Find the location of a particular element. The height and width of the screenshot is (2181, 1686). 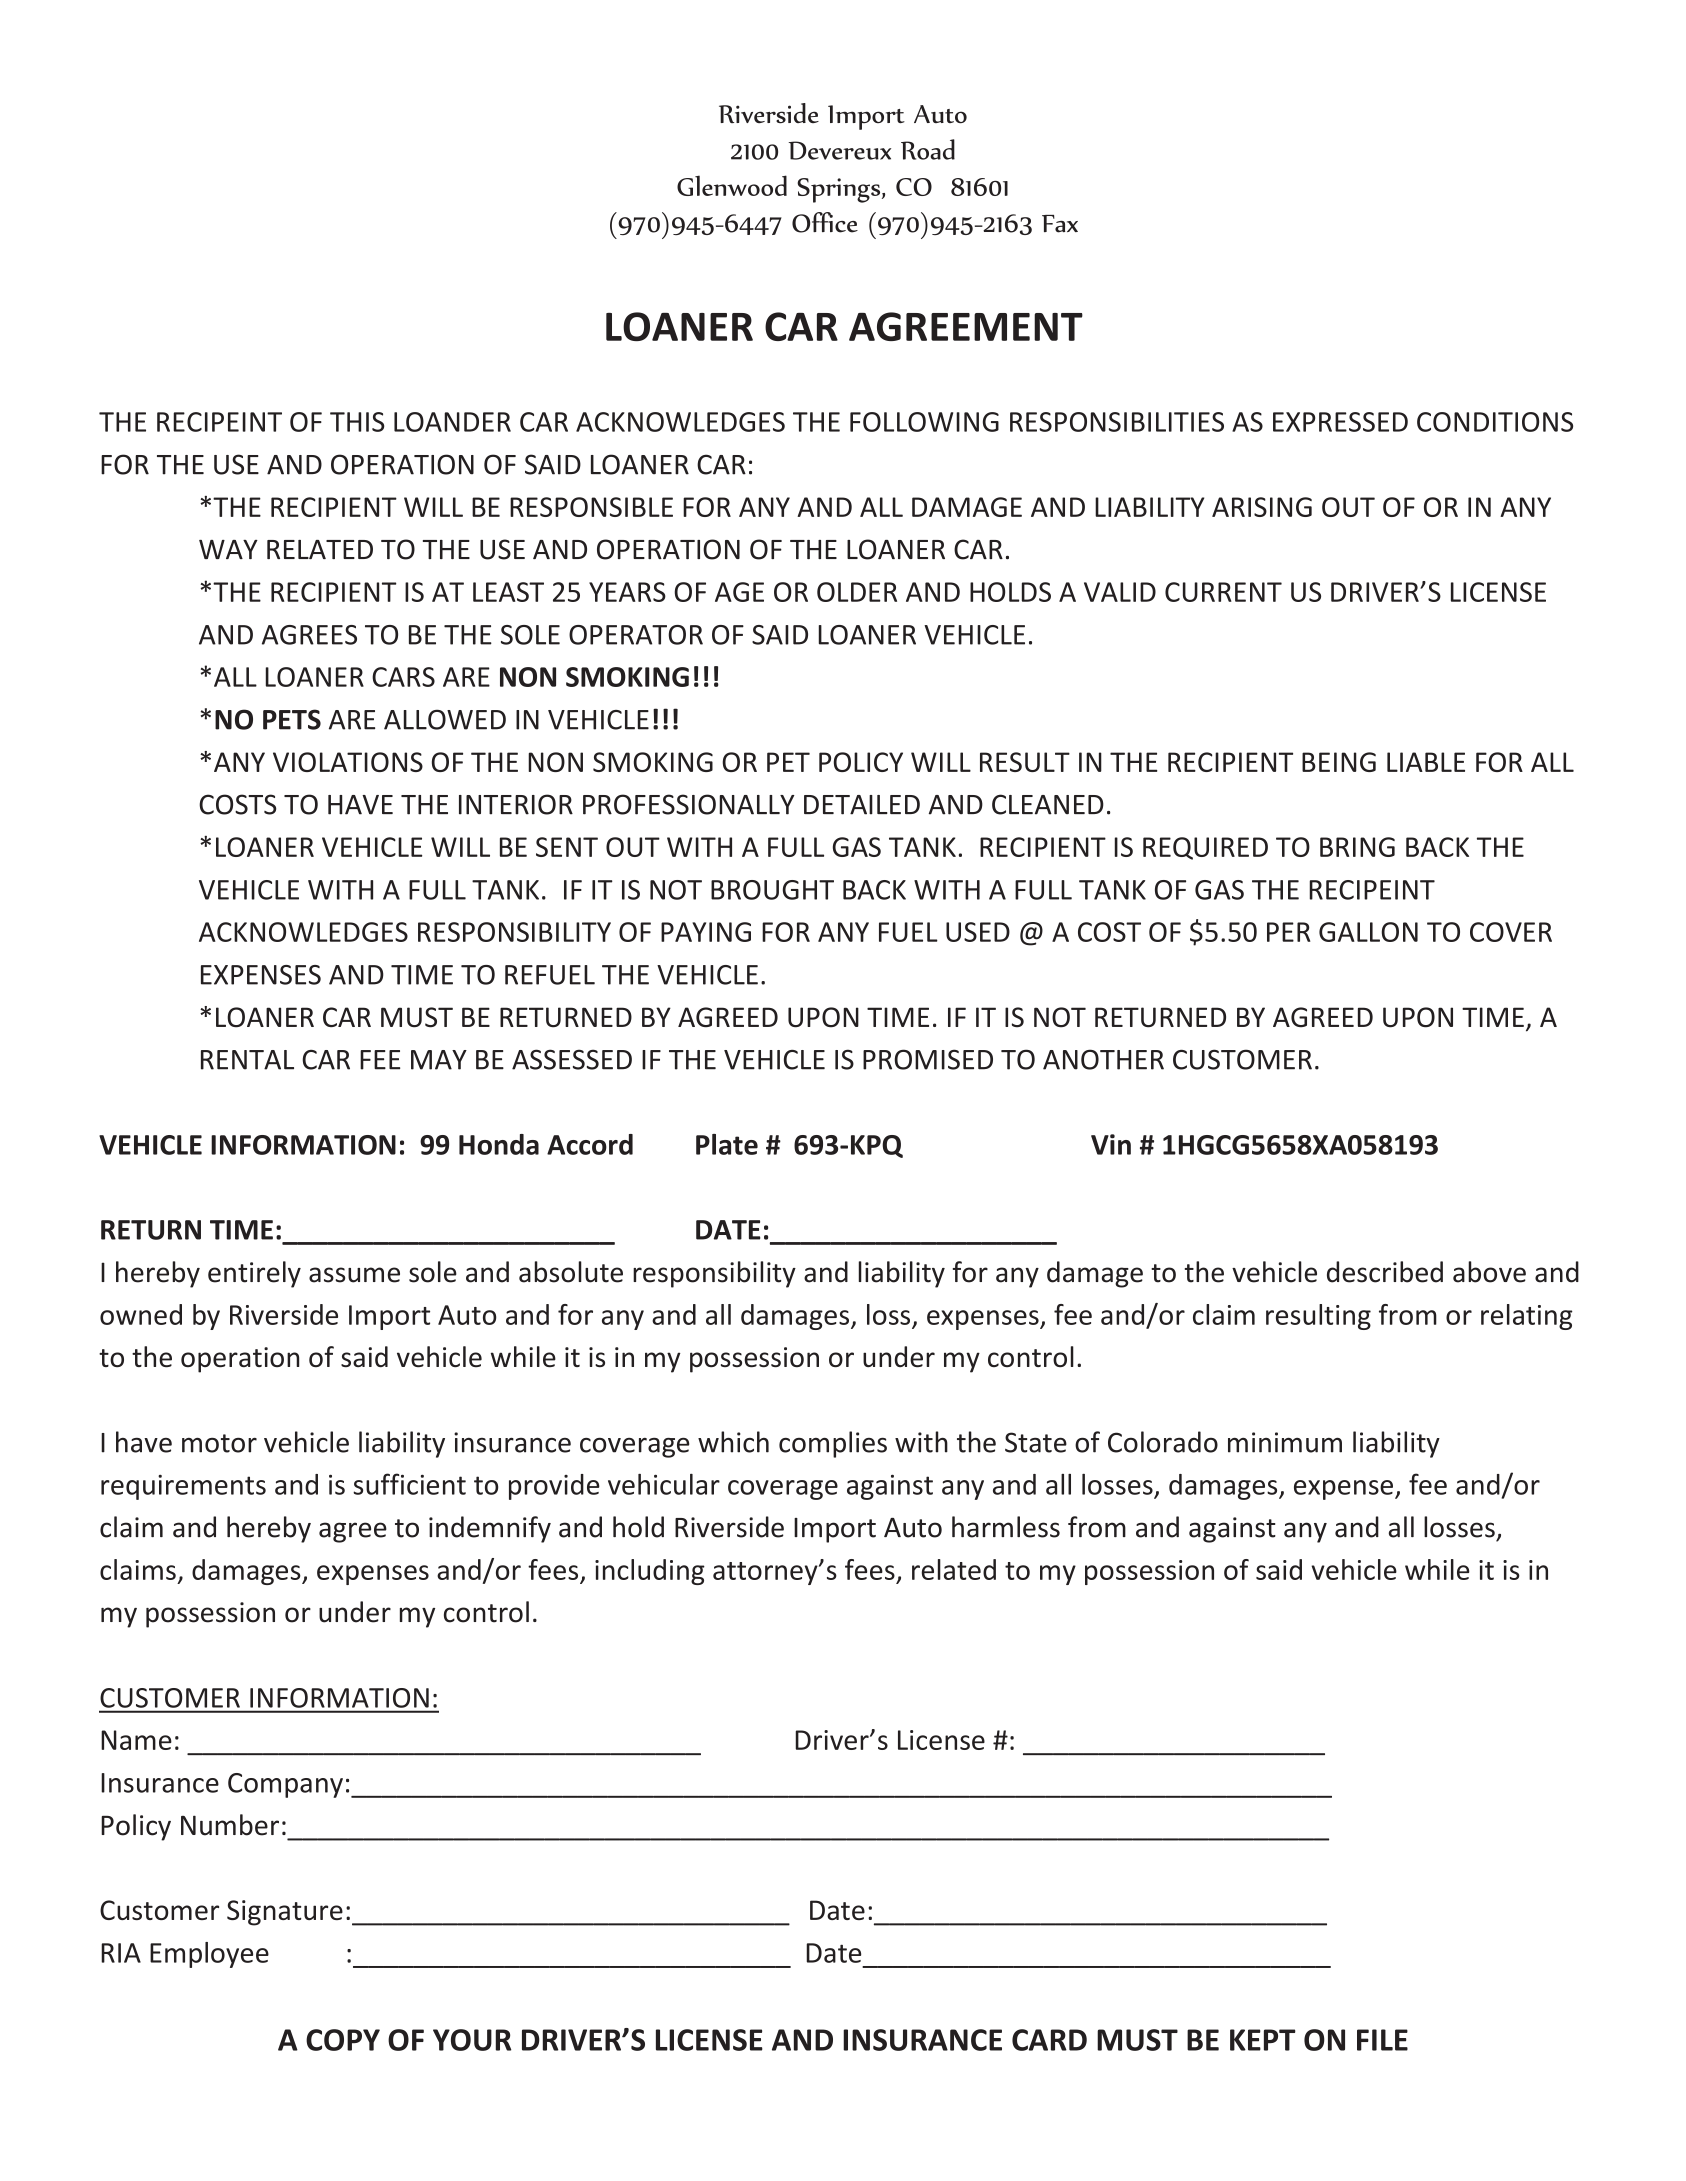

including is located at coordinates (650, 1572).
